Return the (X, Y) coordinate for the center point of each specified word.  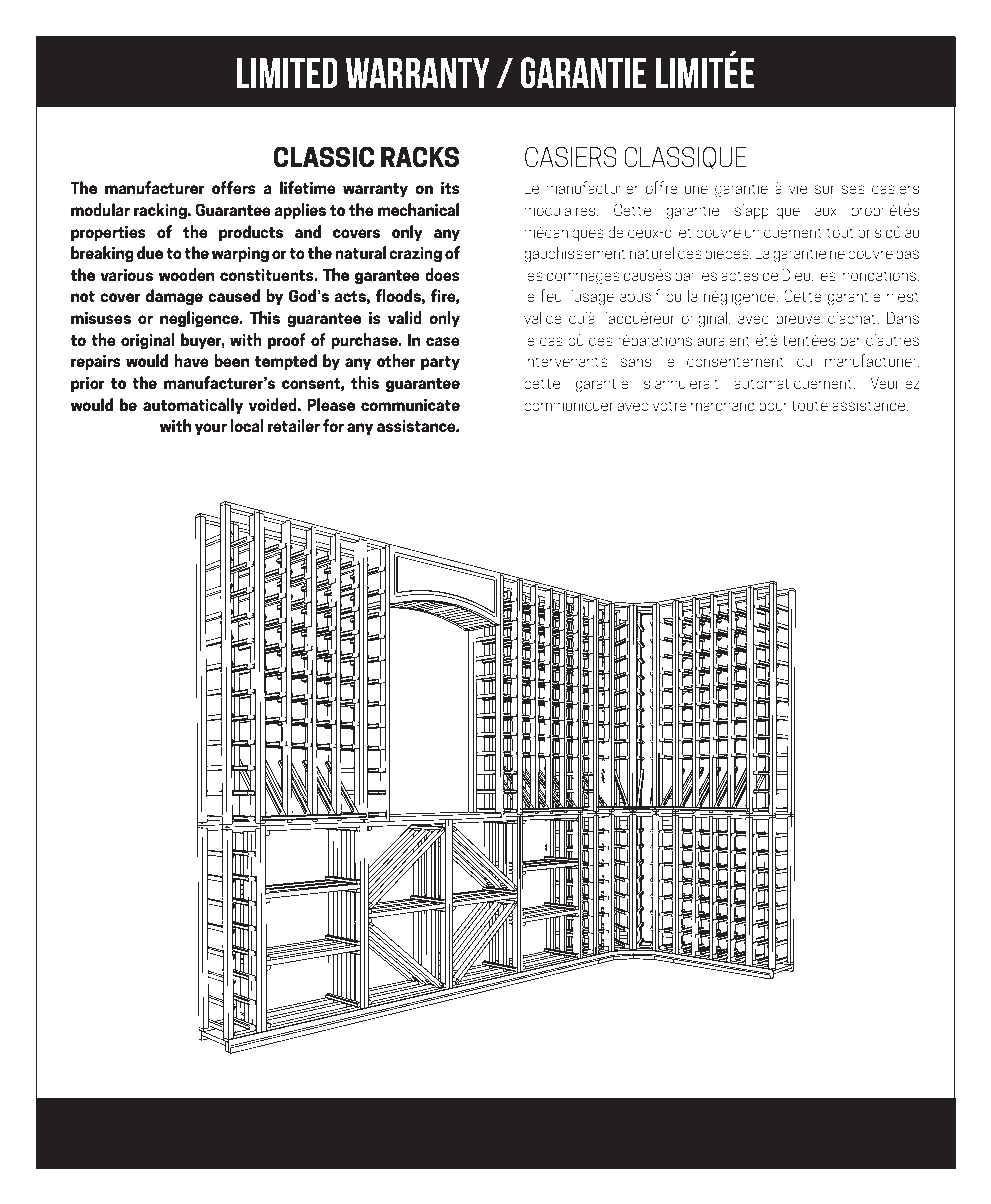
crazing (415, 255)
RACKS (420, 157)
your (211, 429)
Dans (903, 317)
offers (234, 187)
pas (907, 256)
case (443, 341)
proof (287, 341)
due (150, 252)
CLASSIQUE (685, 158)
